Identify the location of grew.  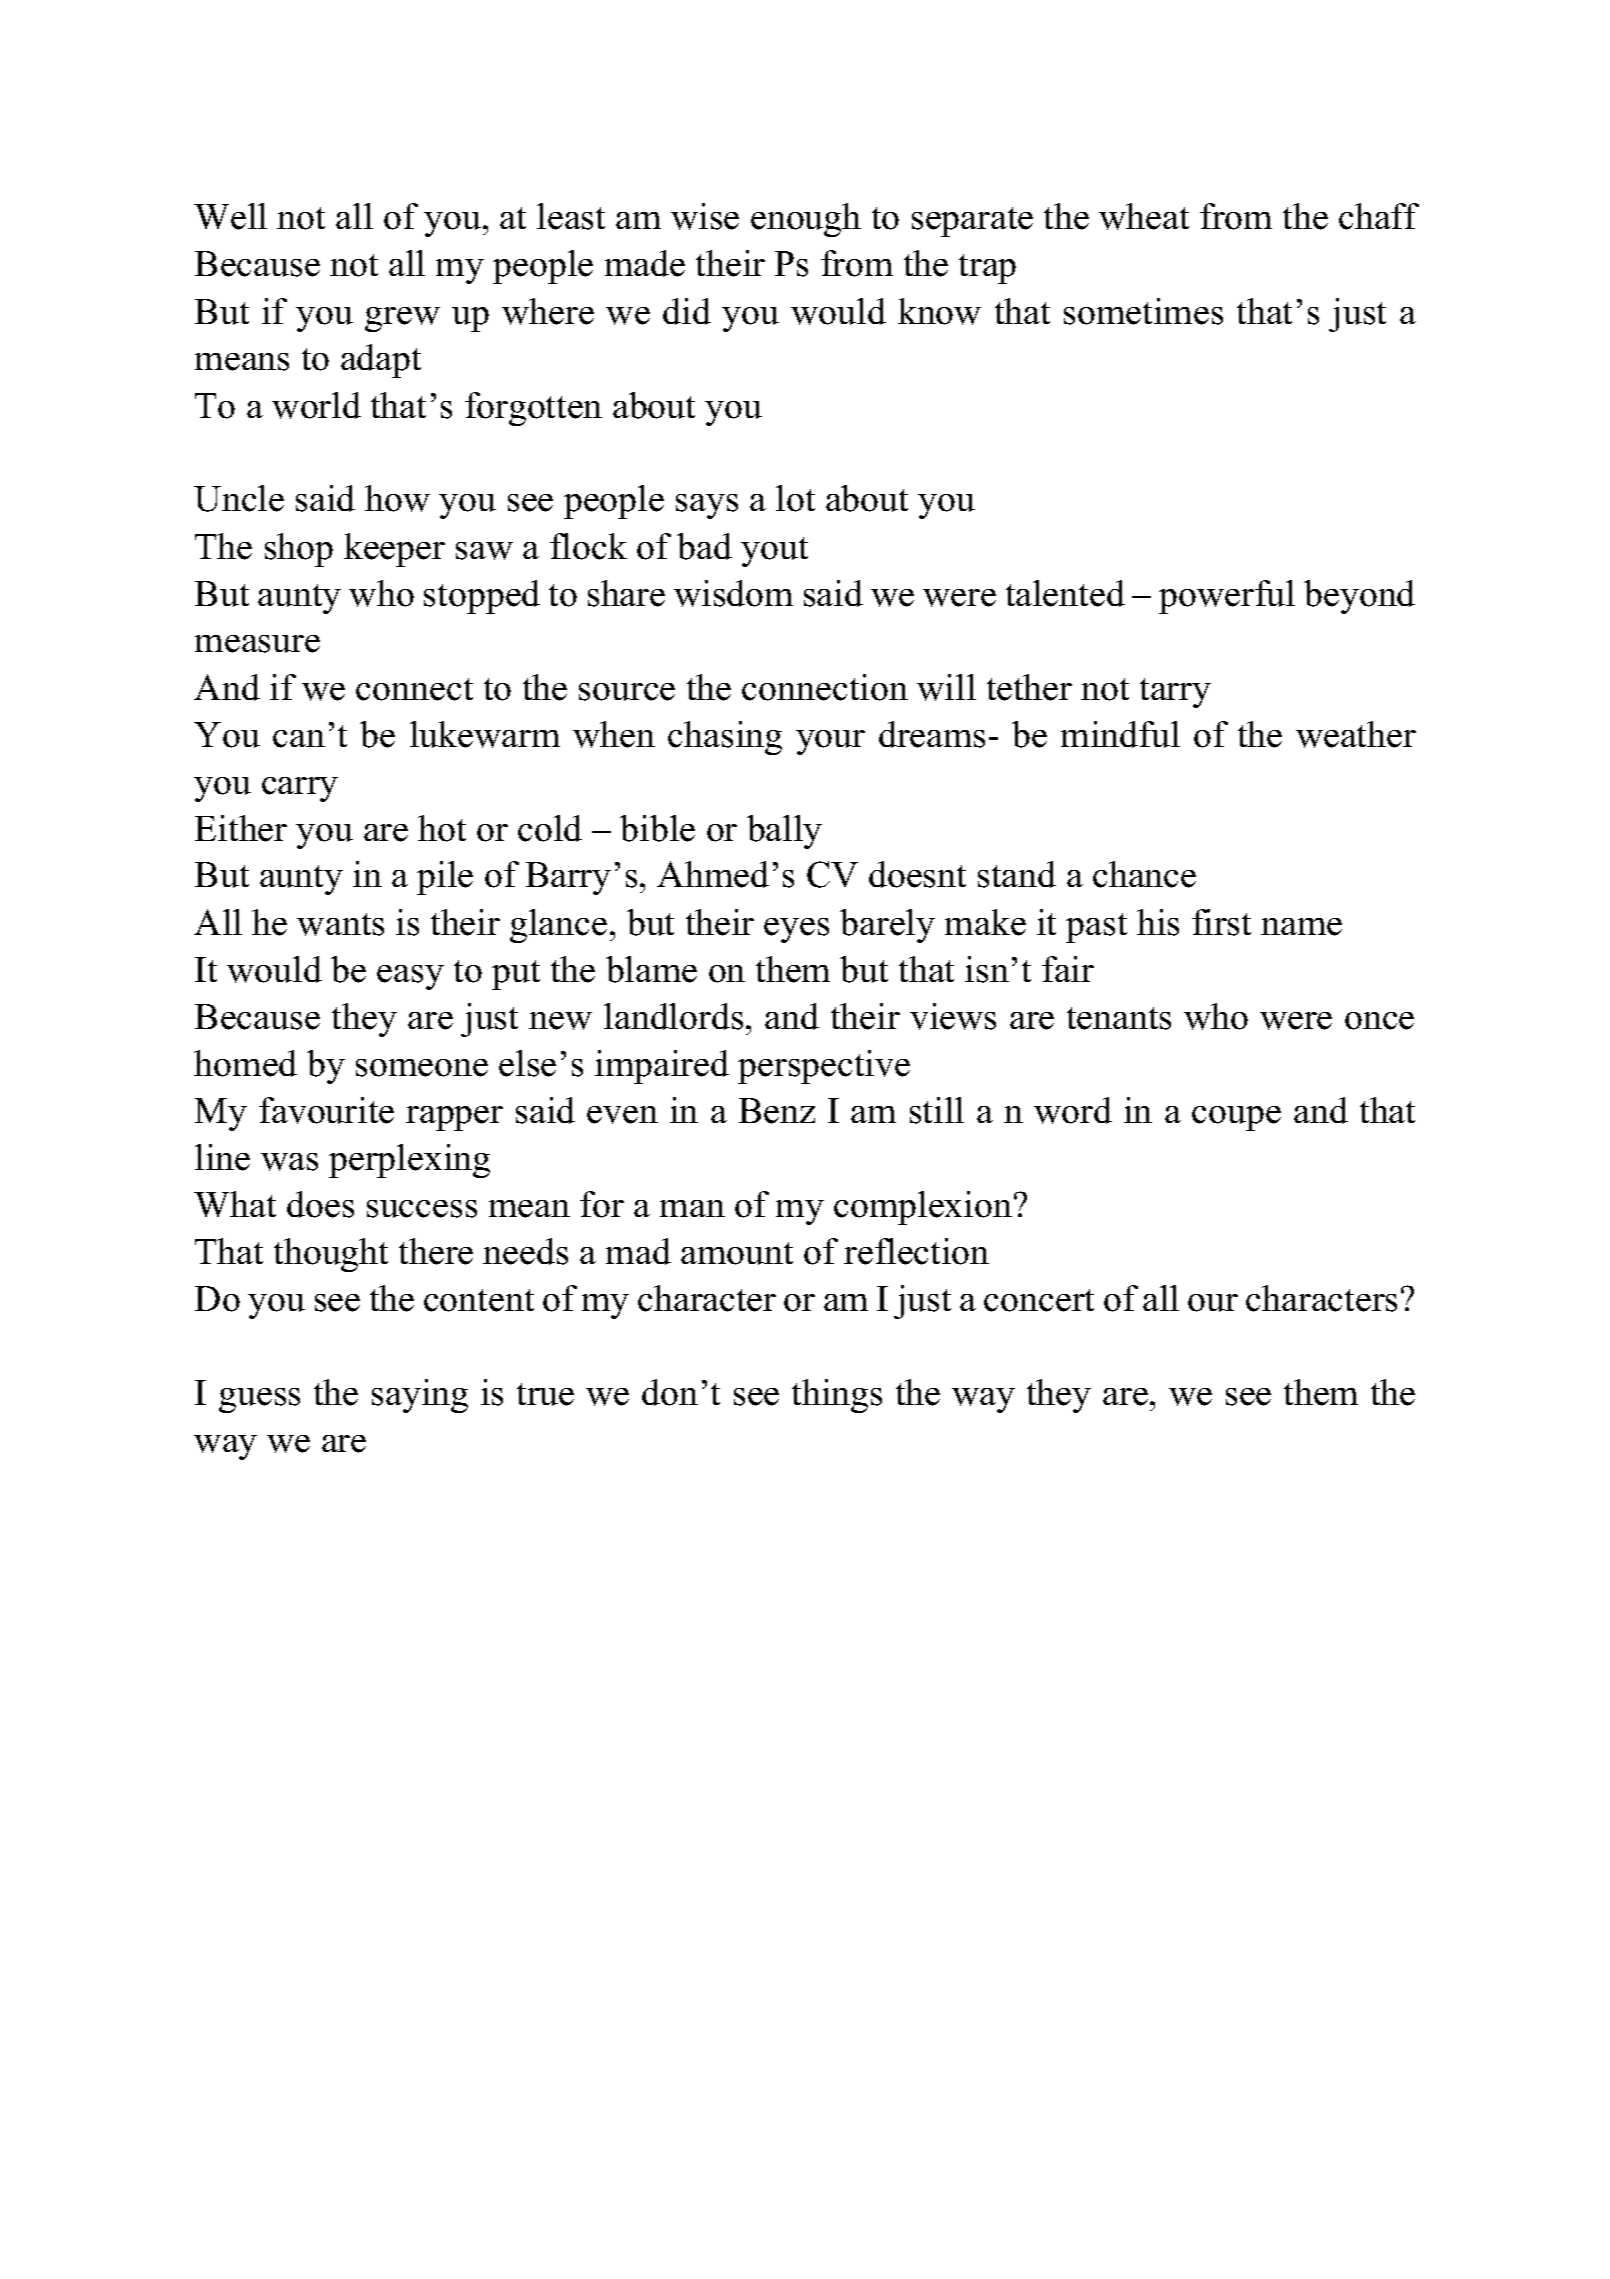
(402, 319).
